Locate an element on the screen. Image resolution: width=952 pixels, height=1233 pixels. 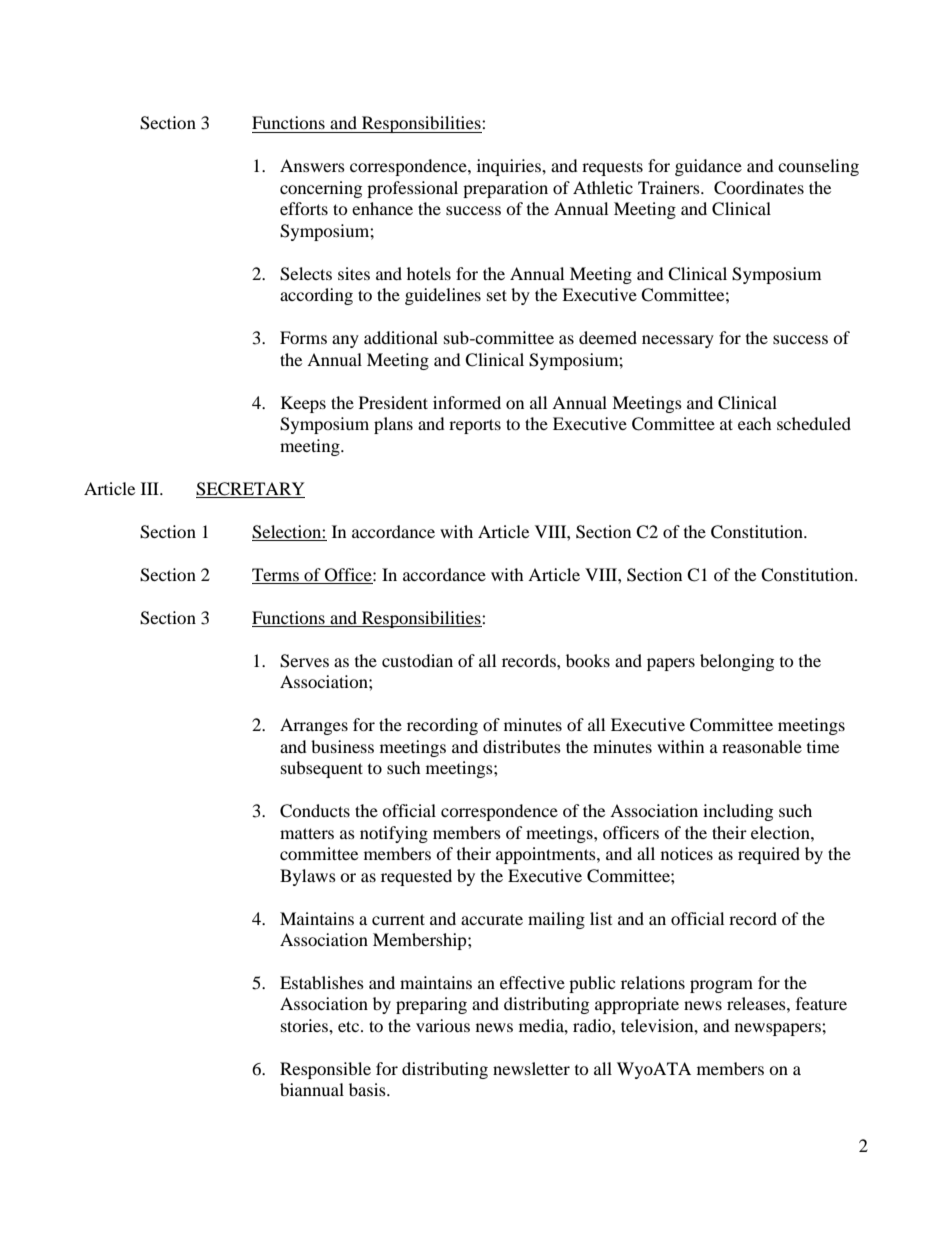
belonging is located at coordinates (737, 662).
